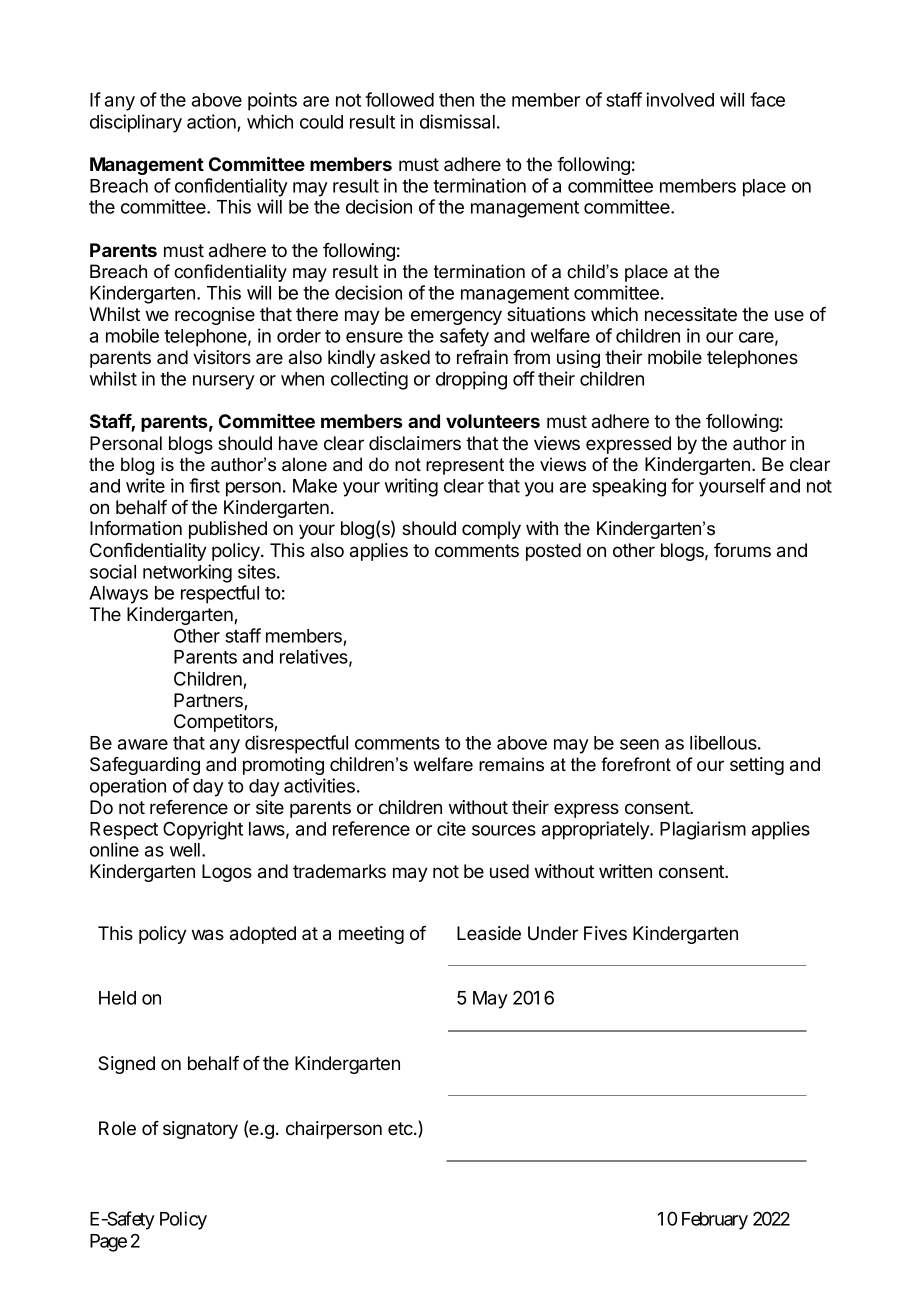  What do you see at coordinates (224, 382) in the screenshot?
I see `nursery` at bounding box center [224, 382].
